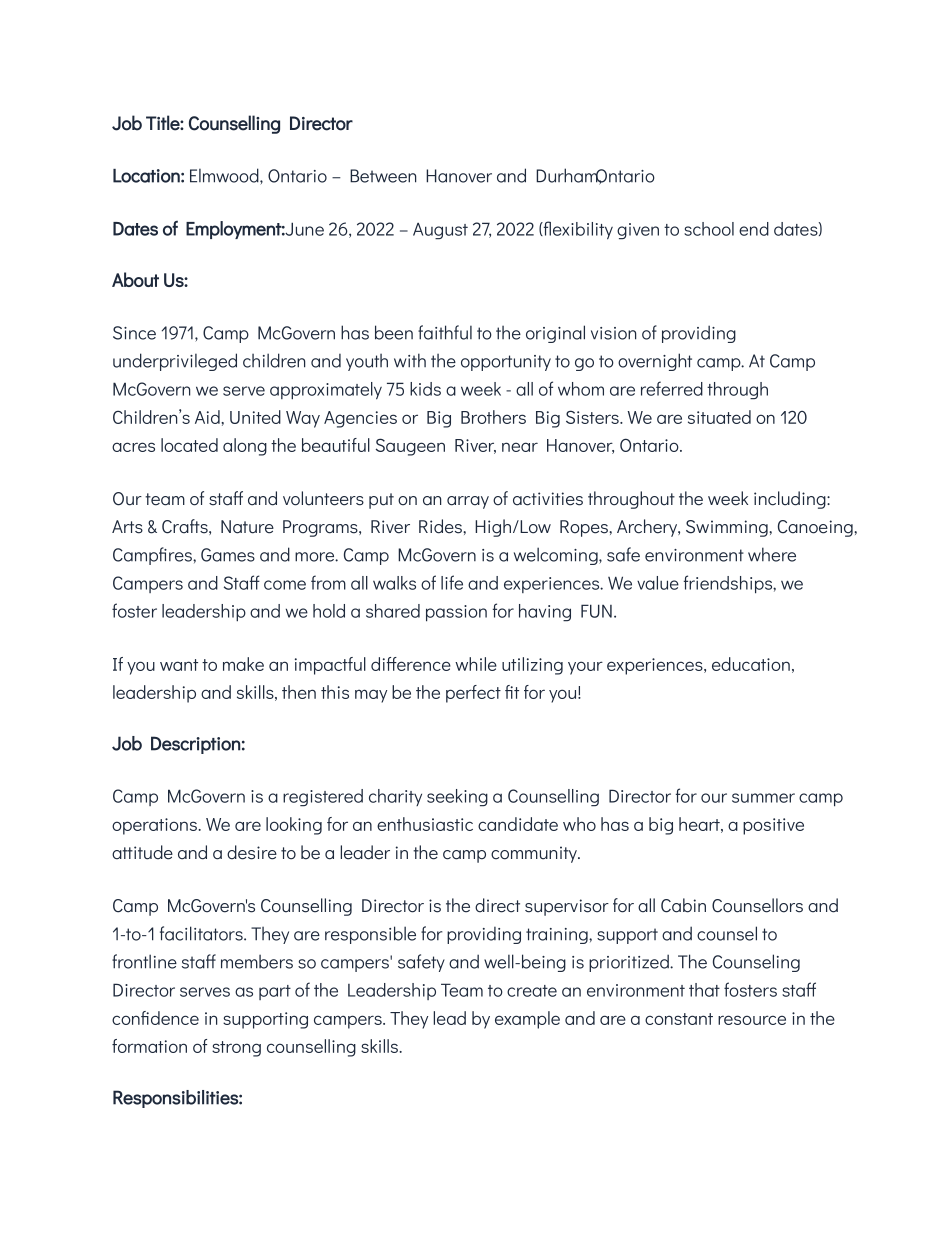 Image resolution: width=952 pixels, height=1233 pixels. What do you see at coordinates (441, 526) in the image?
I see `Rides` at bounding box center [441, 526].
